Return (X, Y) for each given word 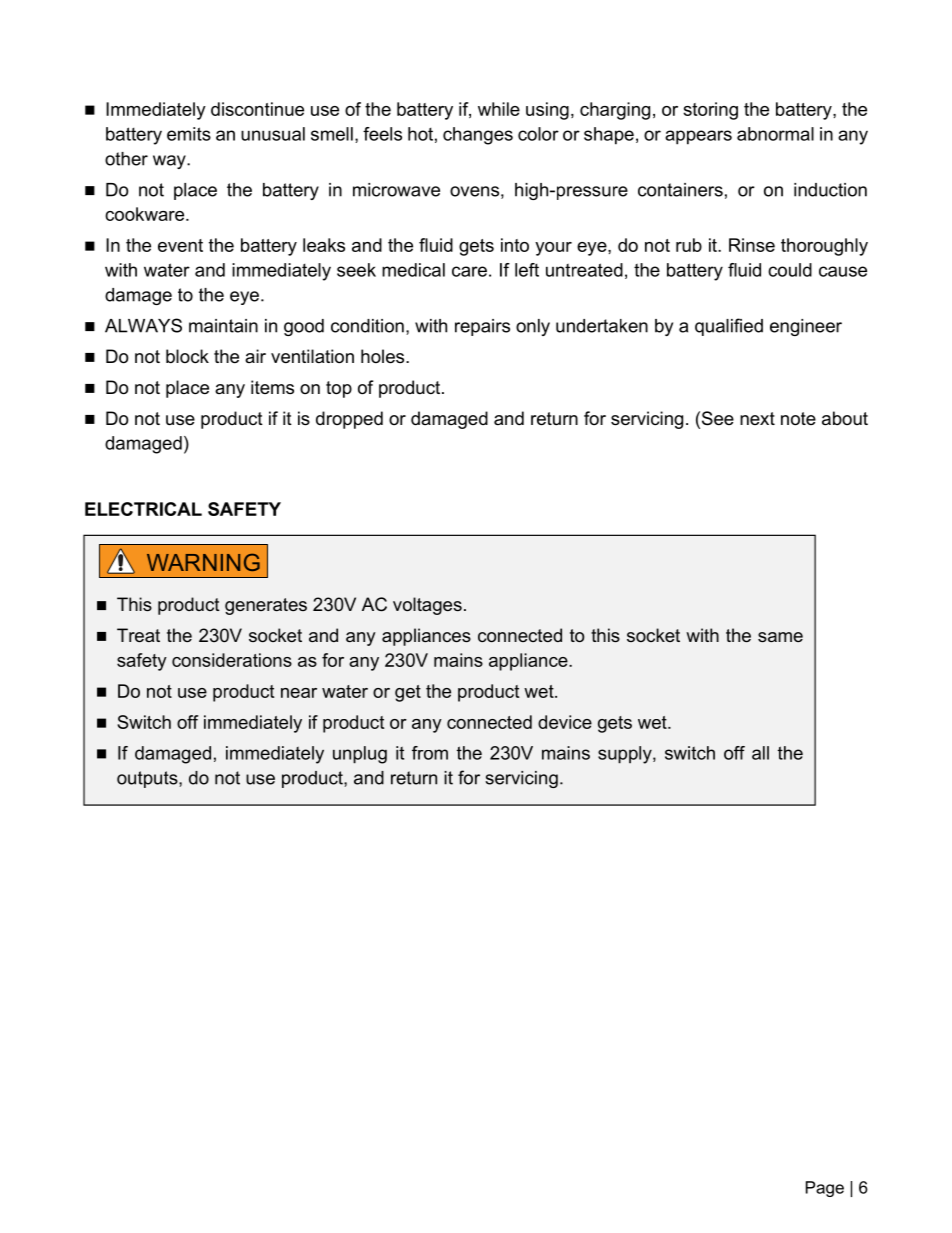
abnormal (775, 134)
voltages (427, 606)
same (780, 637)
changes (478, 136)
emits (189, 134)
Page (825, 1189)
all (760, 753)
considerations (232, 660)
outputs (148, 779)
